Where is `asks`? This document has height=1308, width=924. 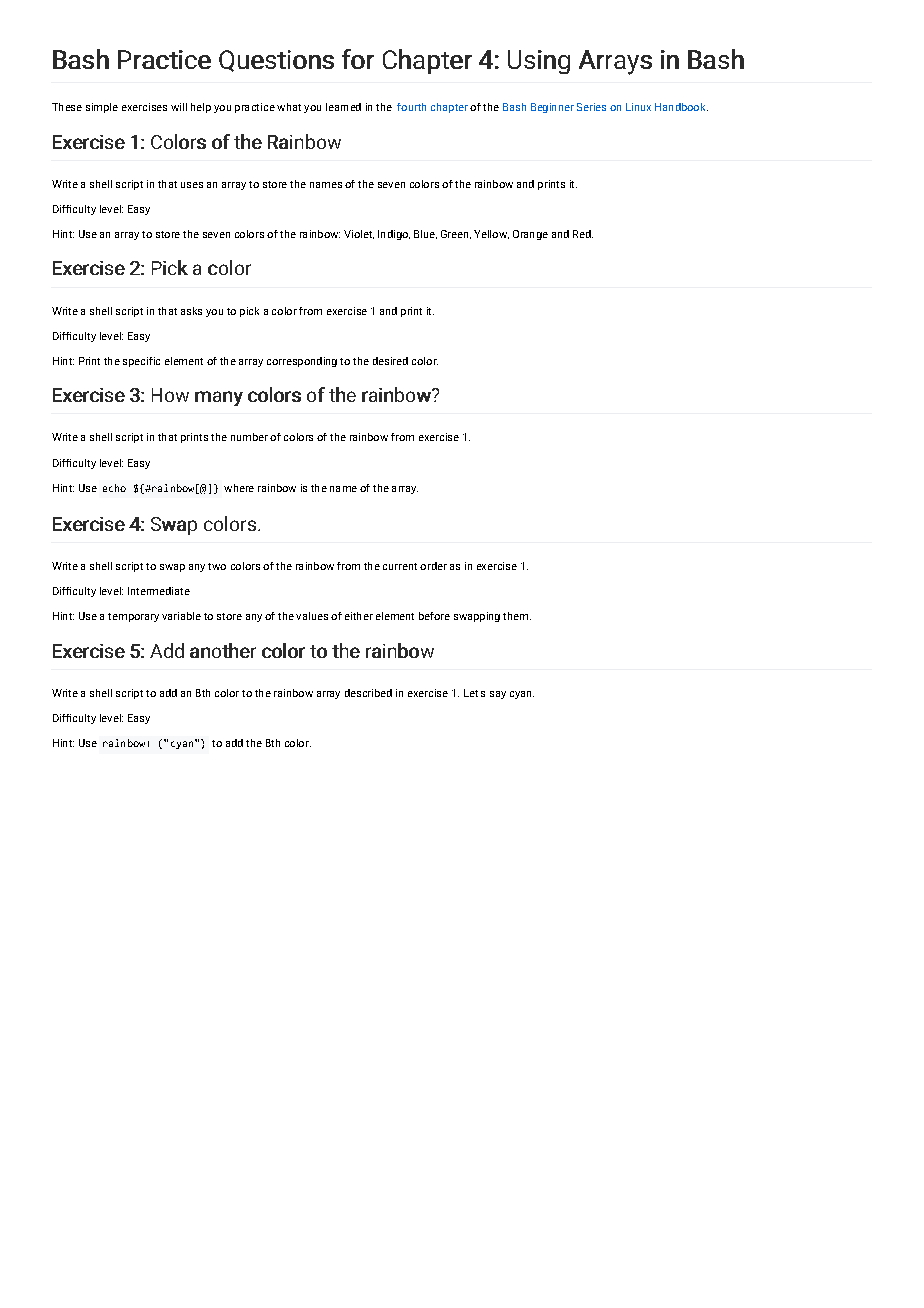 asks is located at coordinates (191, 311).
